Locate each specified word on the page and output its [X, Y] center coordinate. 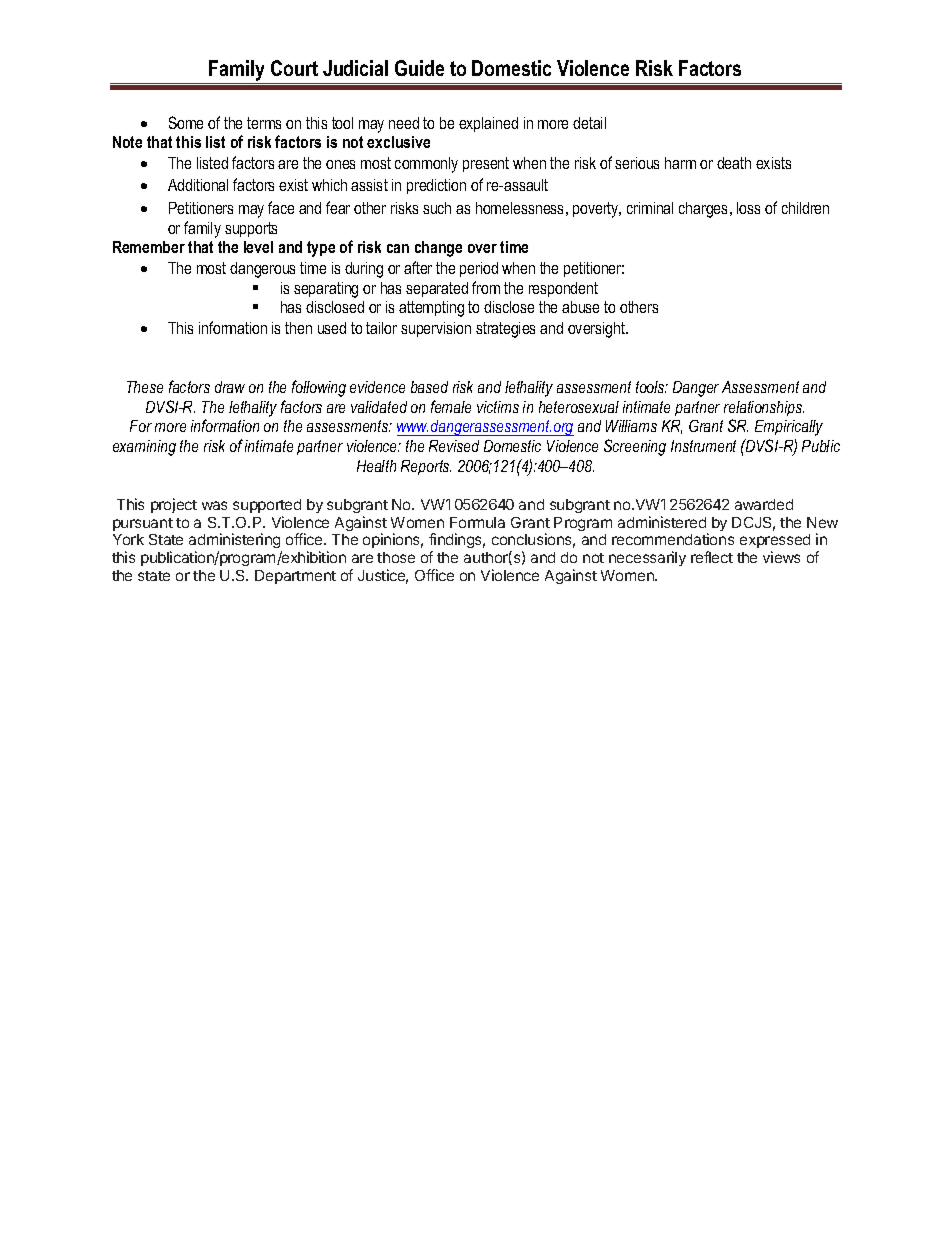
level [258, 247]
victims [498, 407]
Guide [419, 68]
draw [230, 387]
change [438, 249]
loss [748, 208]
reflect [712, 557]
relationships [764, 408]
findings [457, 542]
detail [589, 123]
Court [294, 68]
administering [235, 542]
